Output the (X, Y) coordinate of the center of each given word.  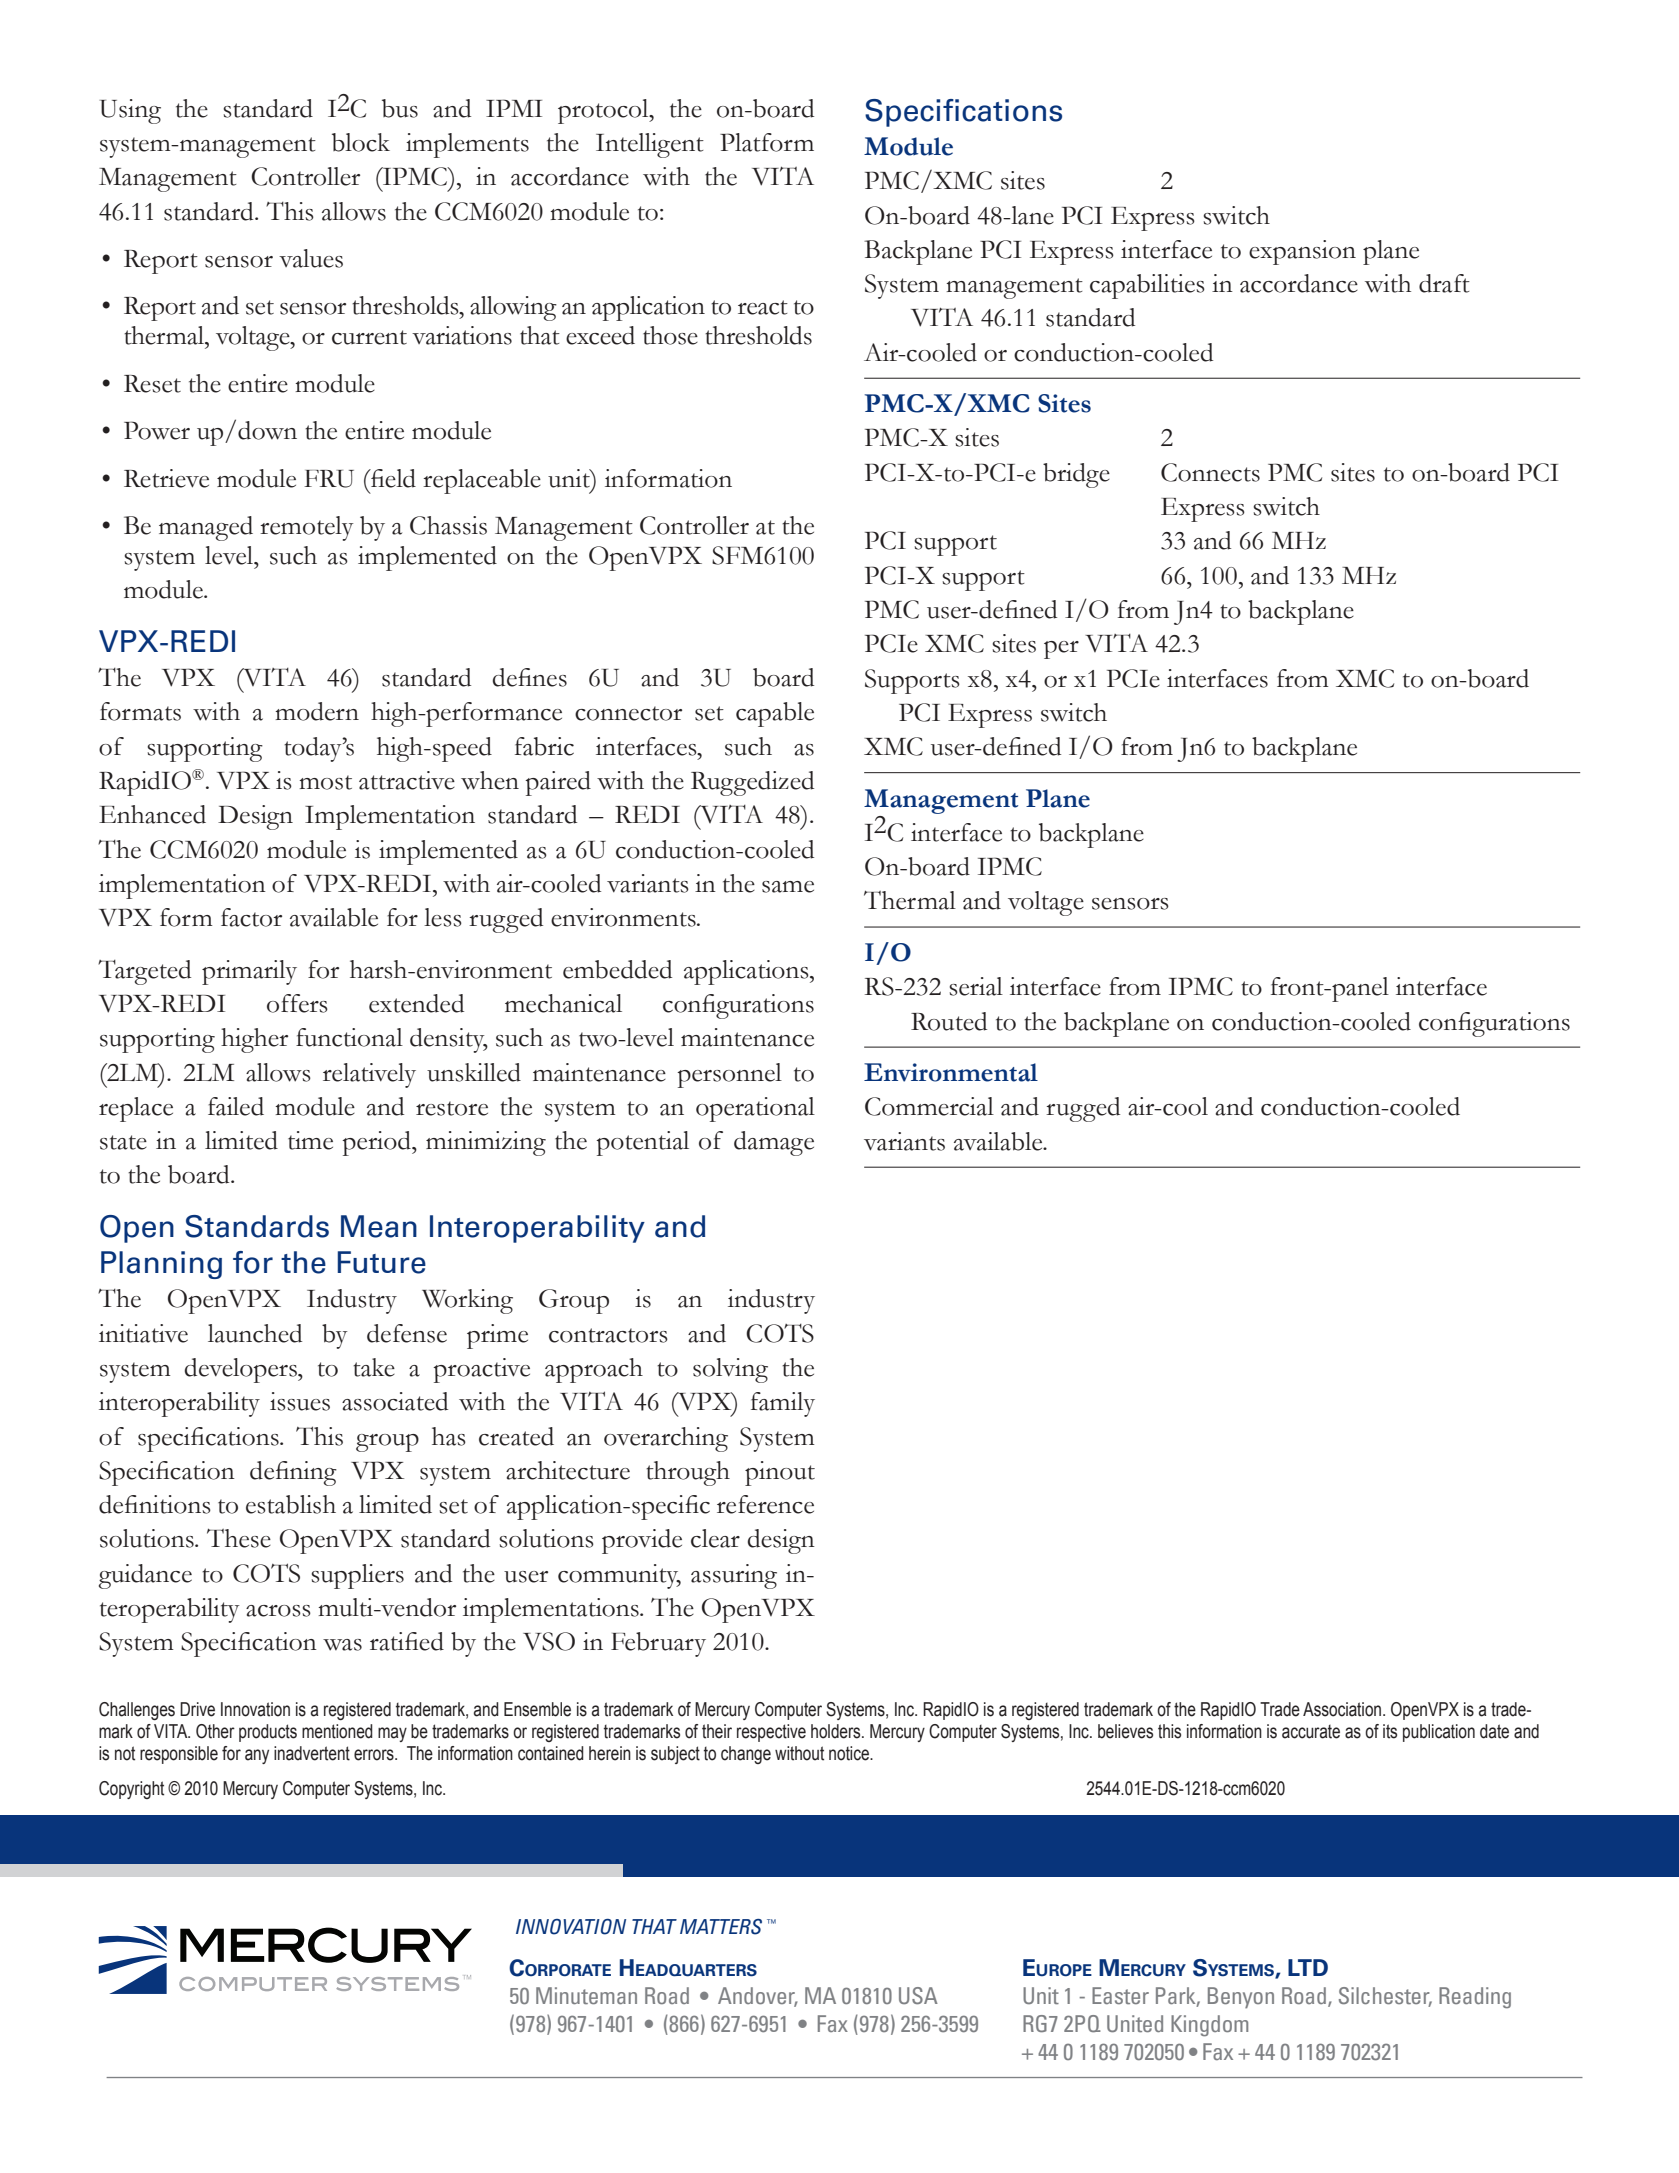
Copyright (131, 1790)
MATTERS (721, 1927)
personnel (729, 1075)
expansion (1302, 252)
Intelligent (650, 145)
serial (976, 986)
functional (349, 1037)
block (361, 142)
